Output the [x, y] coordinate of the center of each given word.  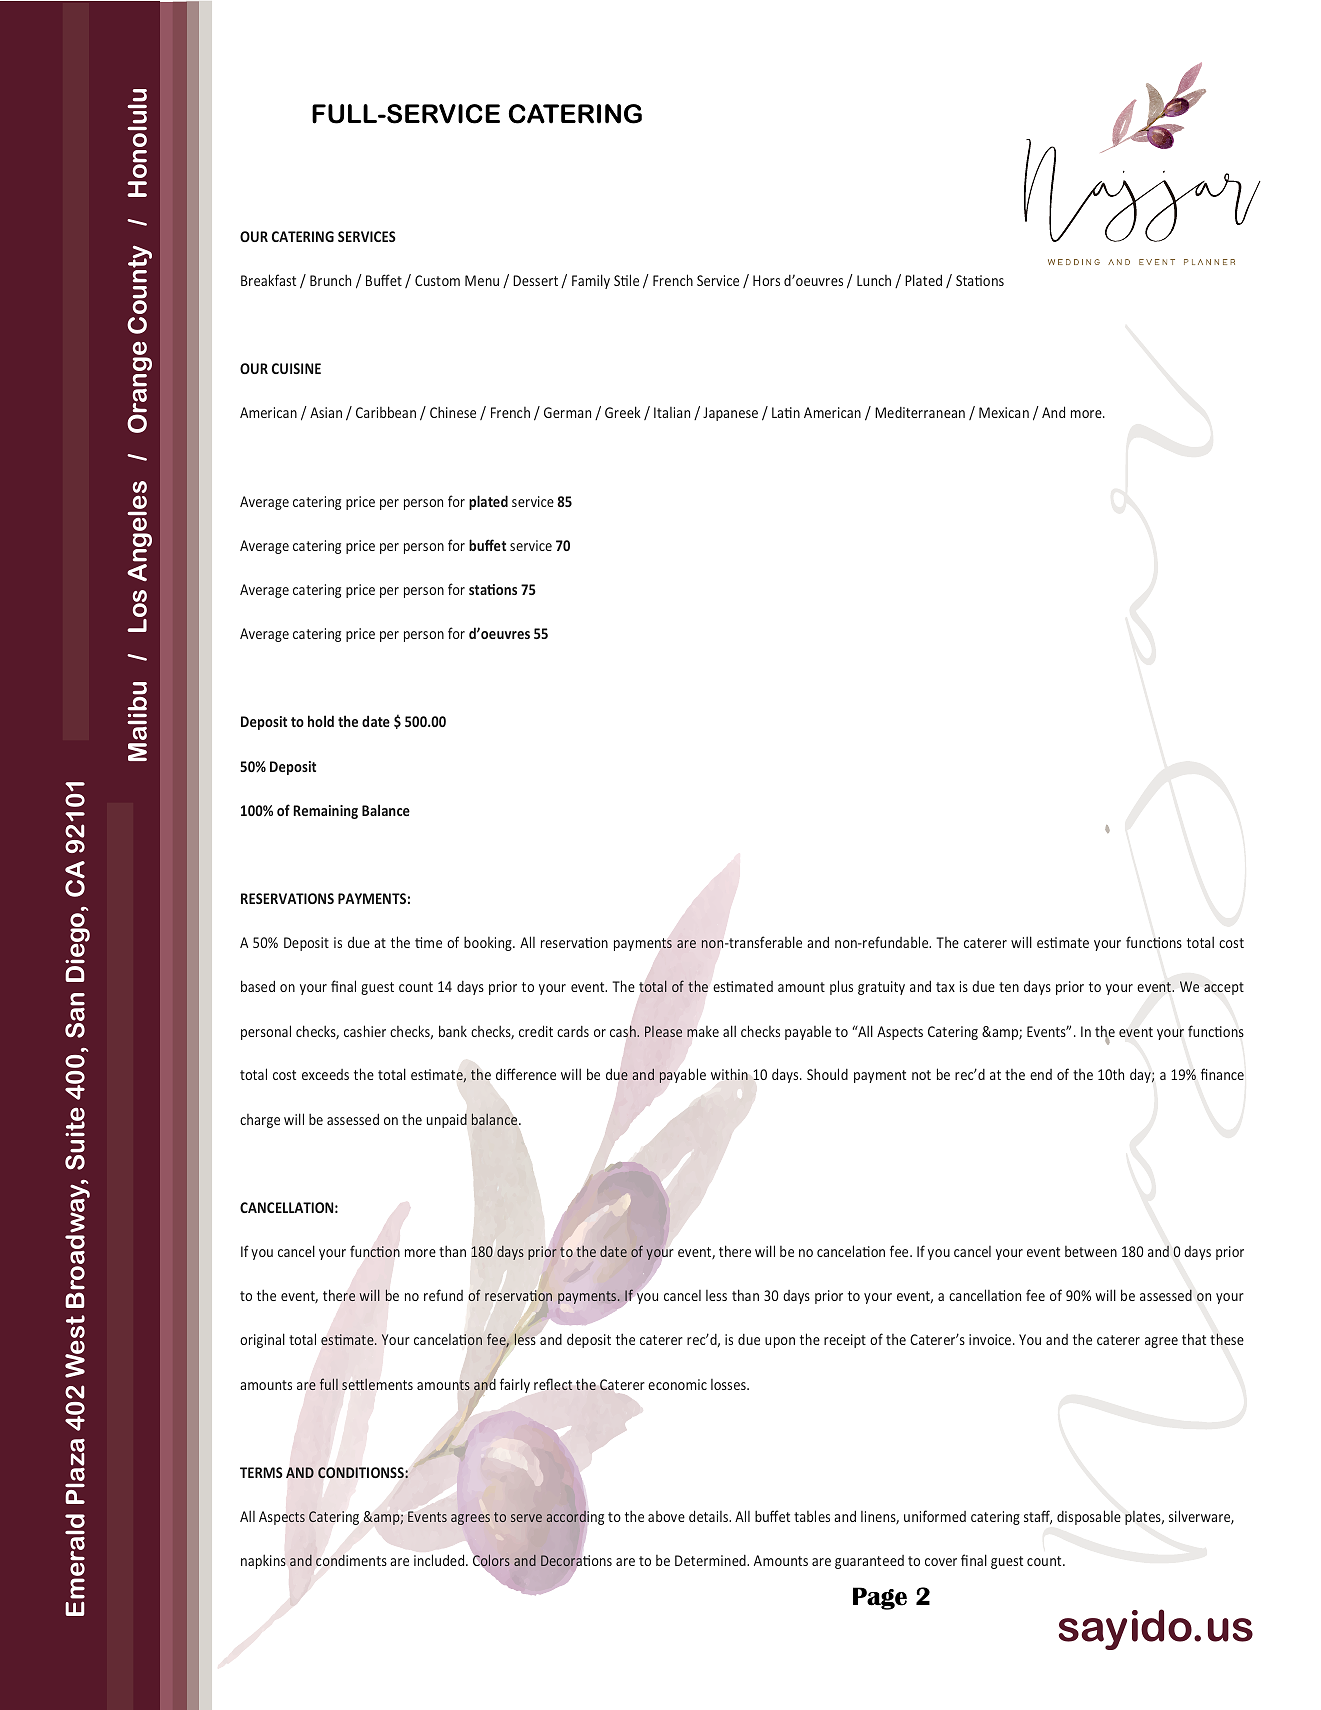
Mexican [1004, 412]
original [262, 1340]
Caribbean [386, 412]
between [1091, 1251]
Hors [766, 280]
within [729, 1074]
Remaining [325, 812]
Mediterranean [920, 412]
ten [1009, 987]
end [1041, 1074]
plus [841, 987]
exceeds [325, 1074]
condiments [351, 1560]
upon [780, 1342]
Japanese [730, 414]
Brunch [330, 280]
